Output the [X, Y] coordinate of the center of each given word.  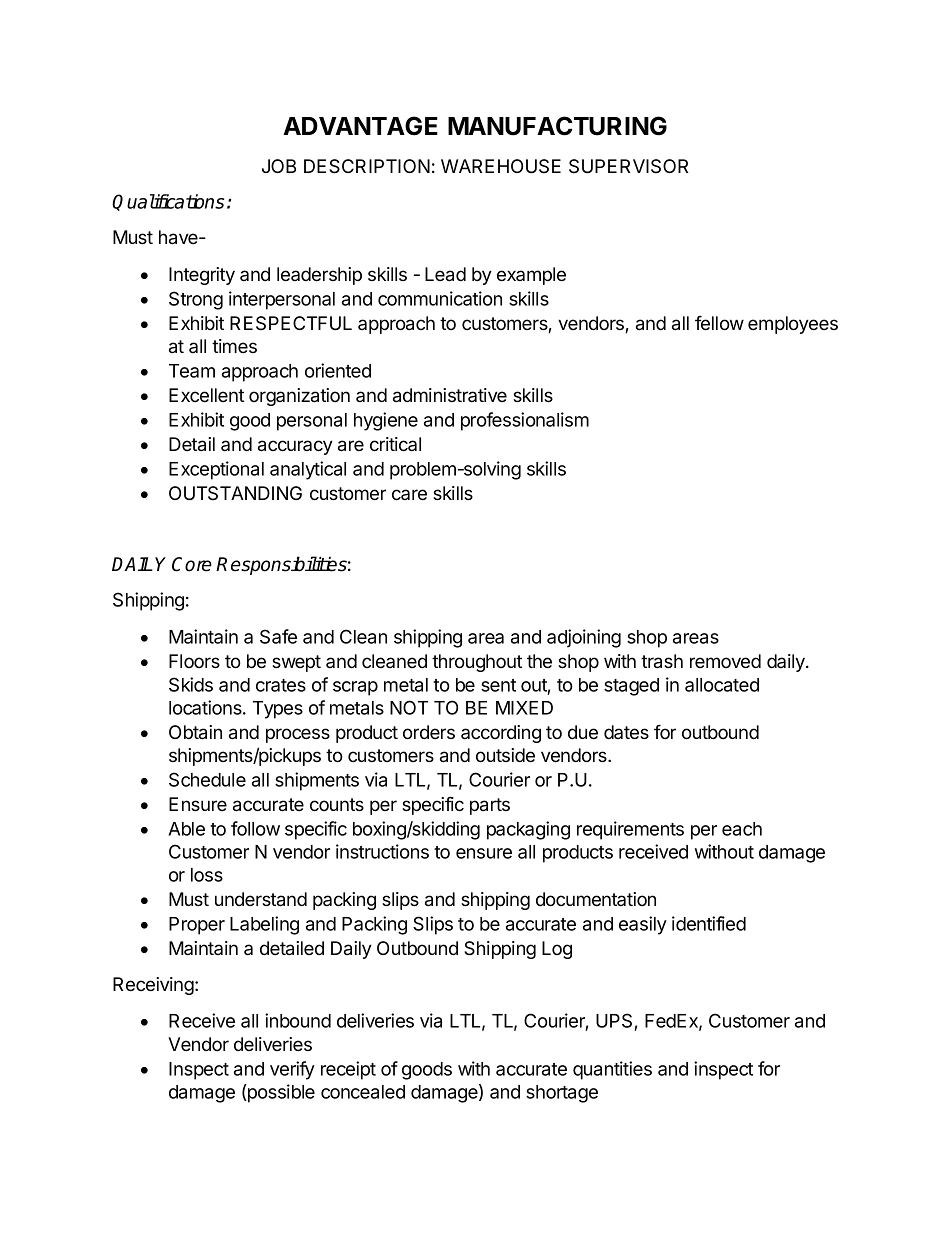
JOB [279, 166]
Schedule [207, 779]
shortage [562, 1094]
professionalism [525, 421]
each [742, 829]
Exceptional [216, 470]
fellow [719, 323]
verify [292, 1070]
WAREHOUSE [501, 166]
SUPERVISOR [628, 166]
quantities [612, 1070]
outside [505, 755]
